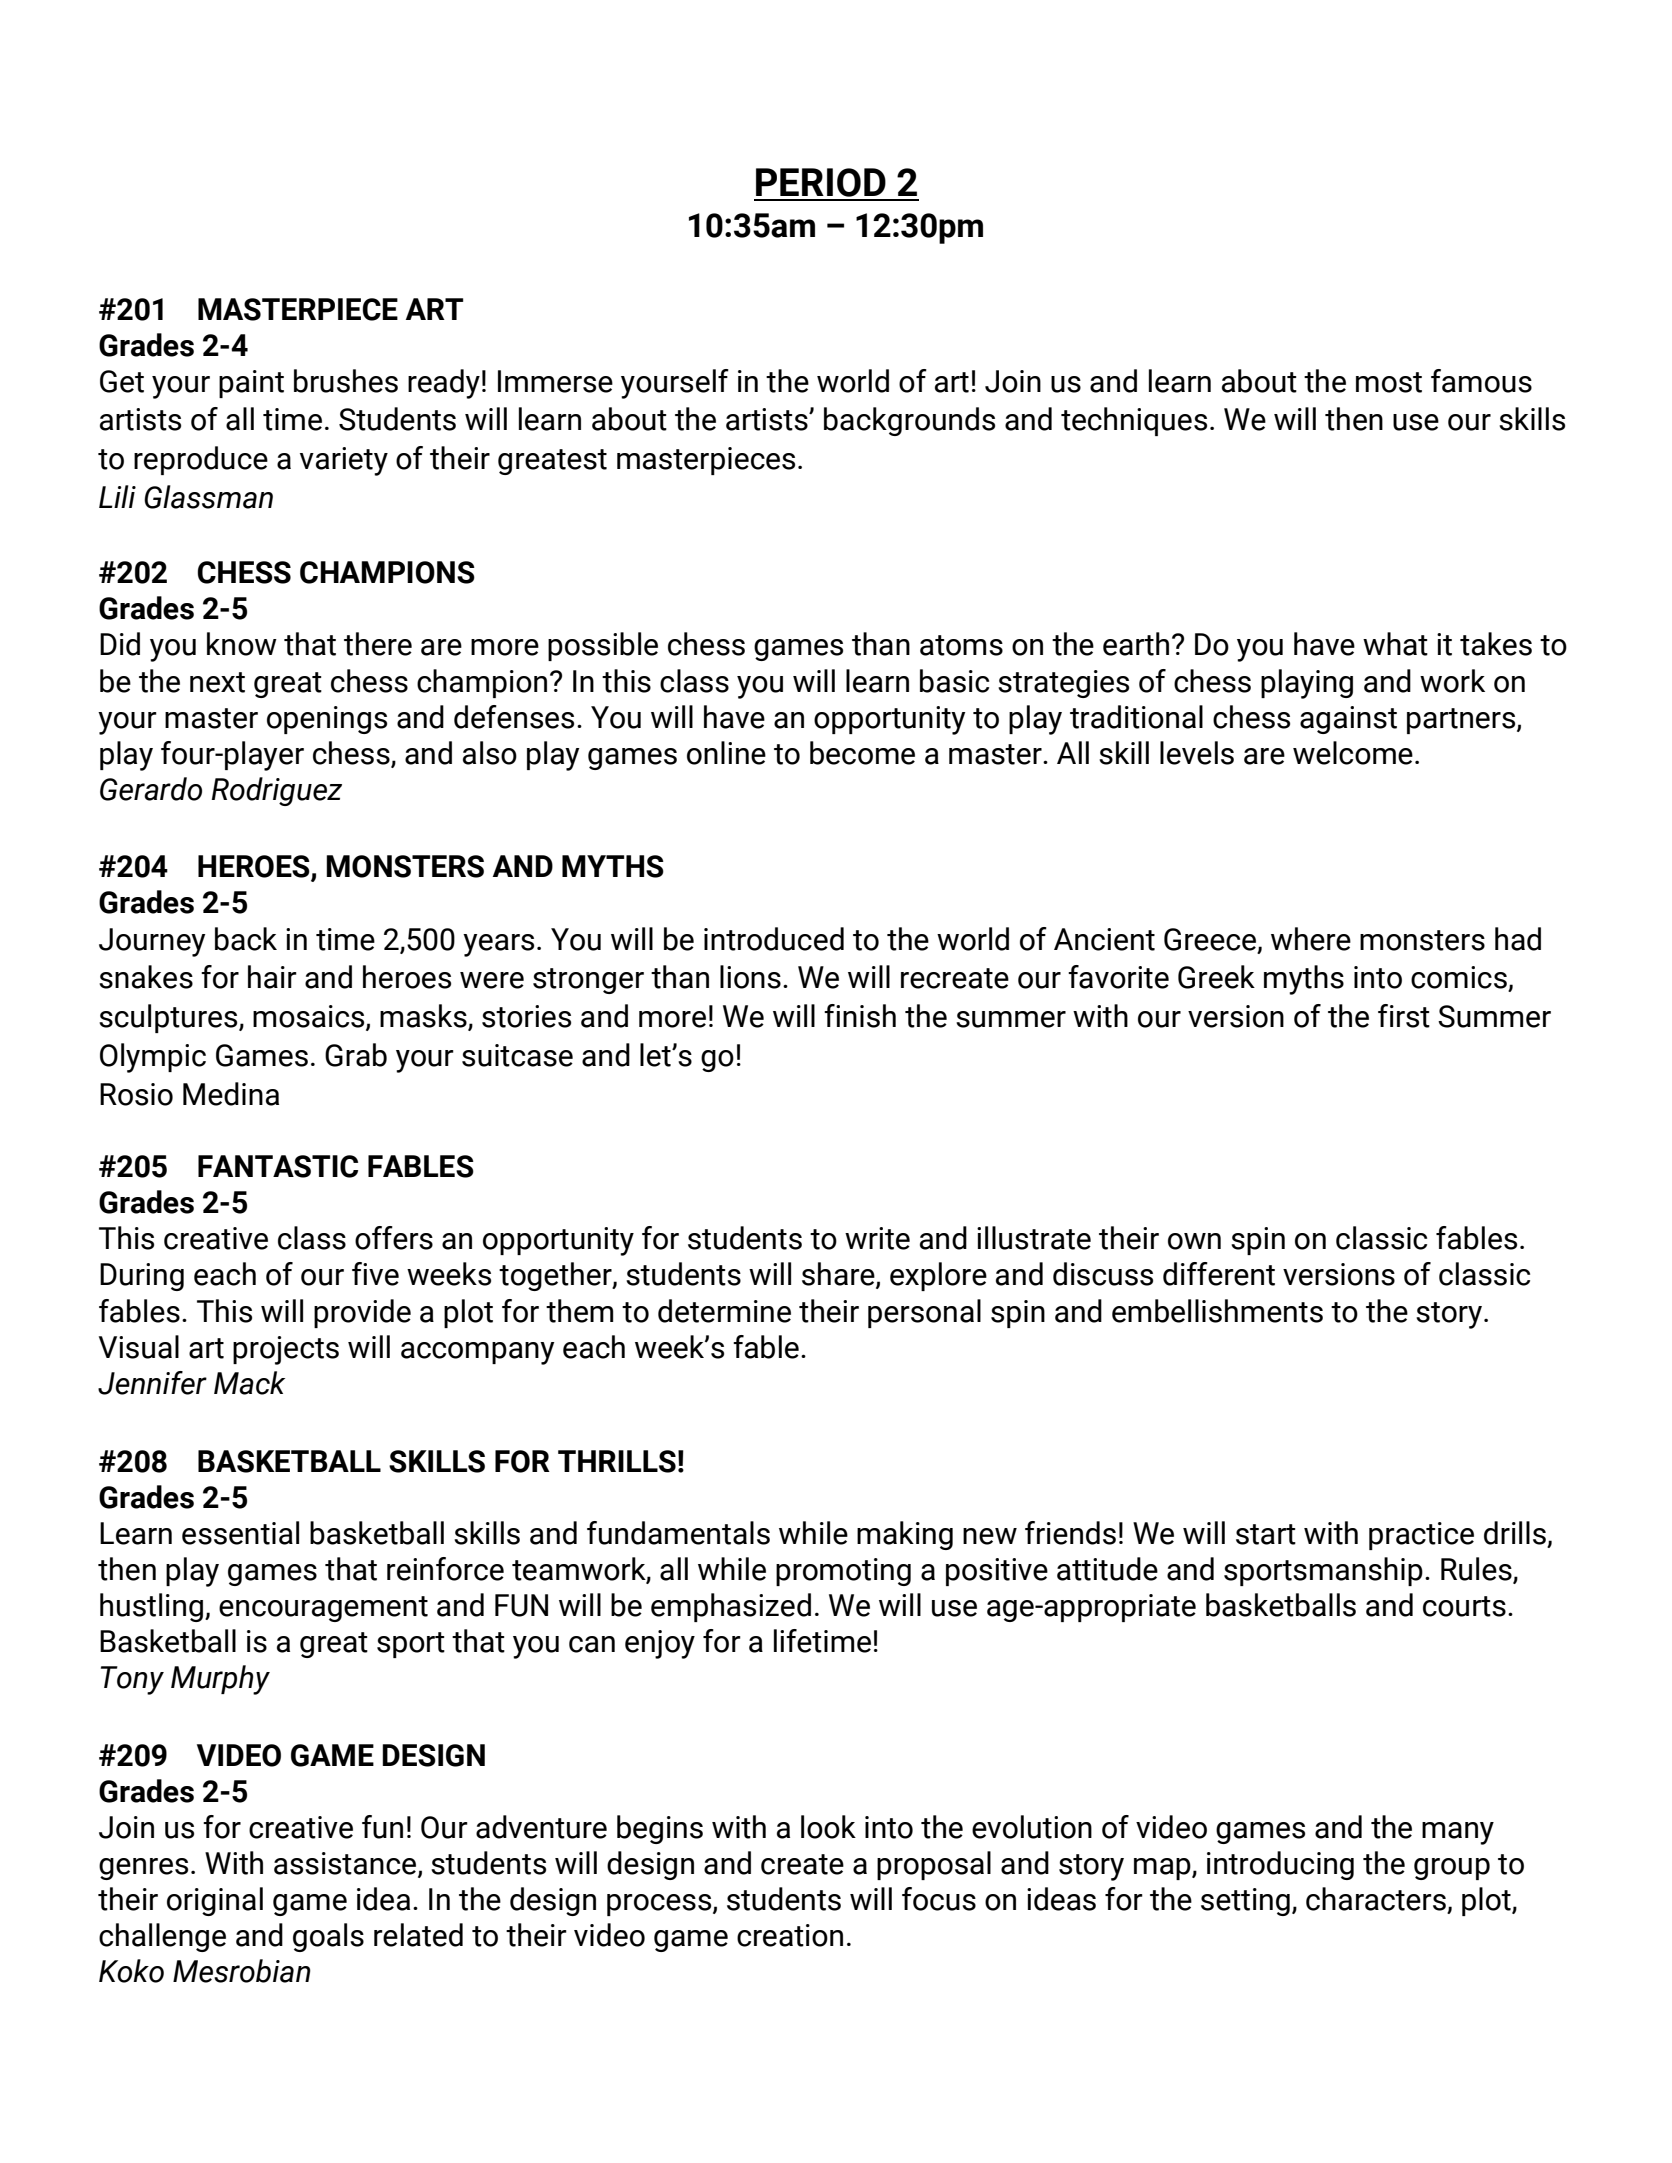 The height and width of the screenshot is (2163, 1672). What do you see at coordinates (790, 1935) in the screenshot?
I see `creation` at bounding box center [790, 1935].
